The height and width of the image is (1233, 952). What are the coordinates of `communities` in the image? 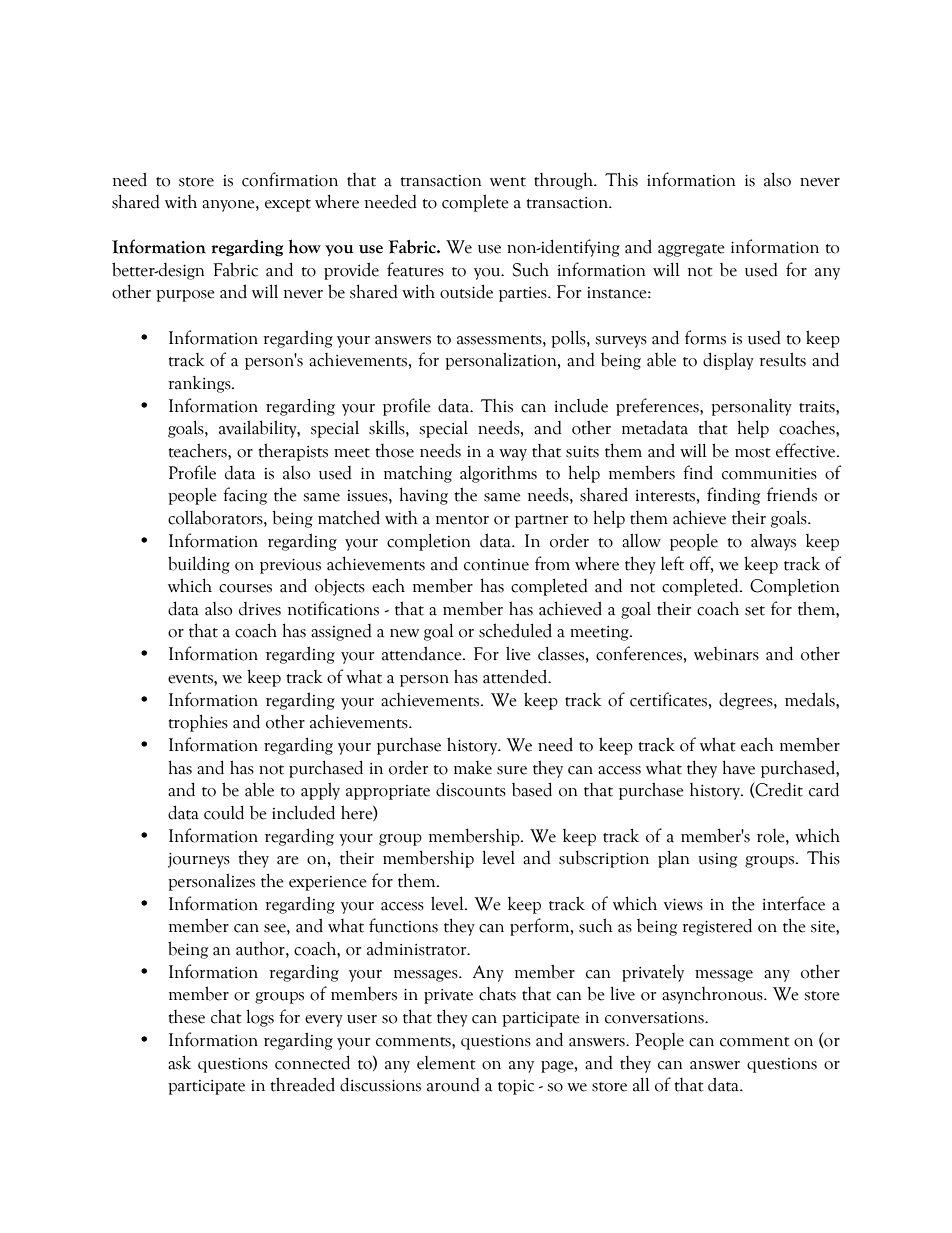 It's located at (769, 473).
